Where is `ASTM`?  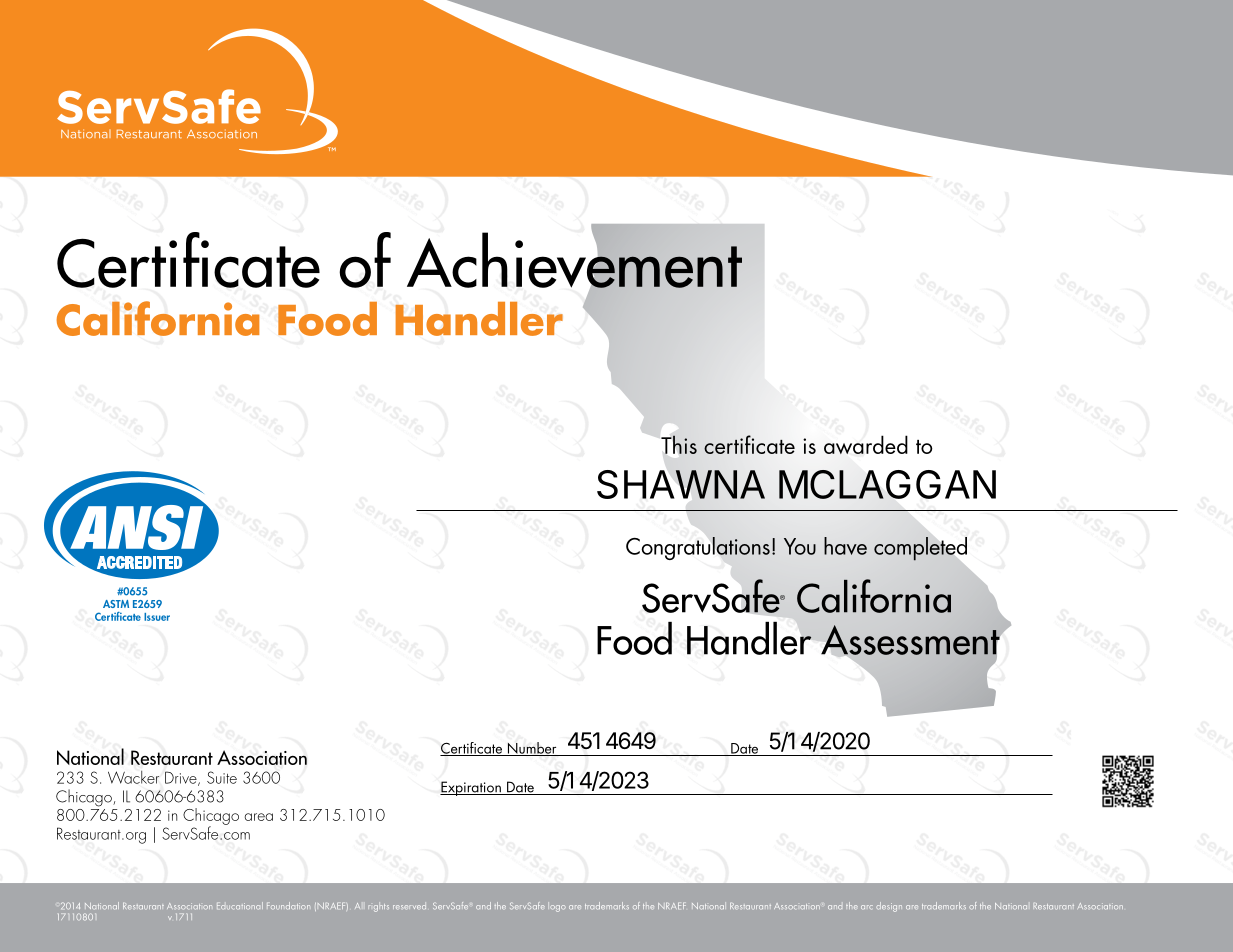
ASTM is located at coordinates (116, 604).
